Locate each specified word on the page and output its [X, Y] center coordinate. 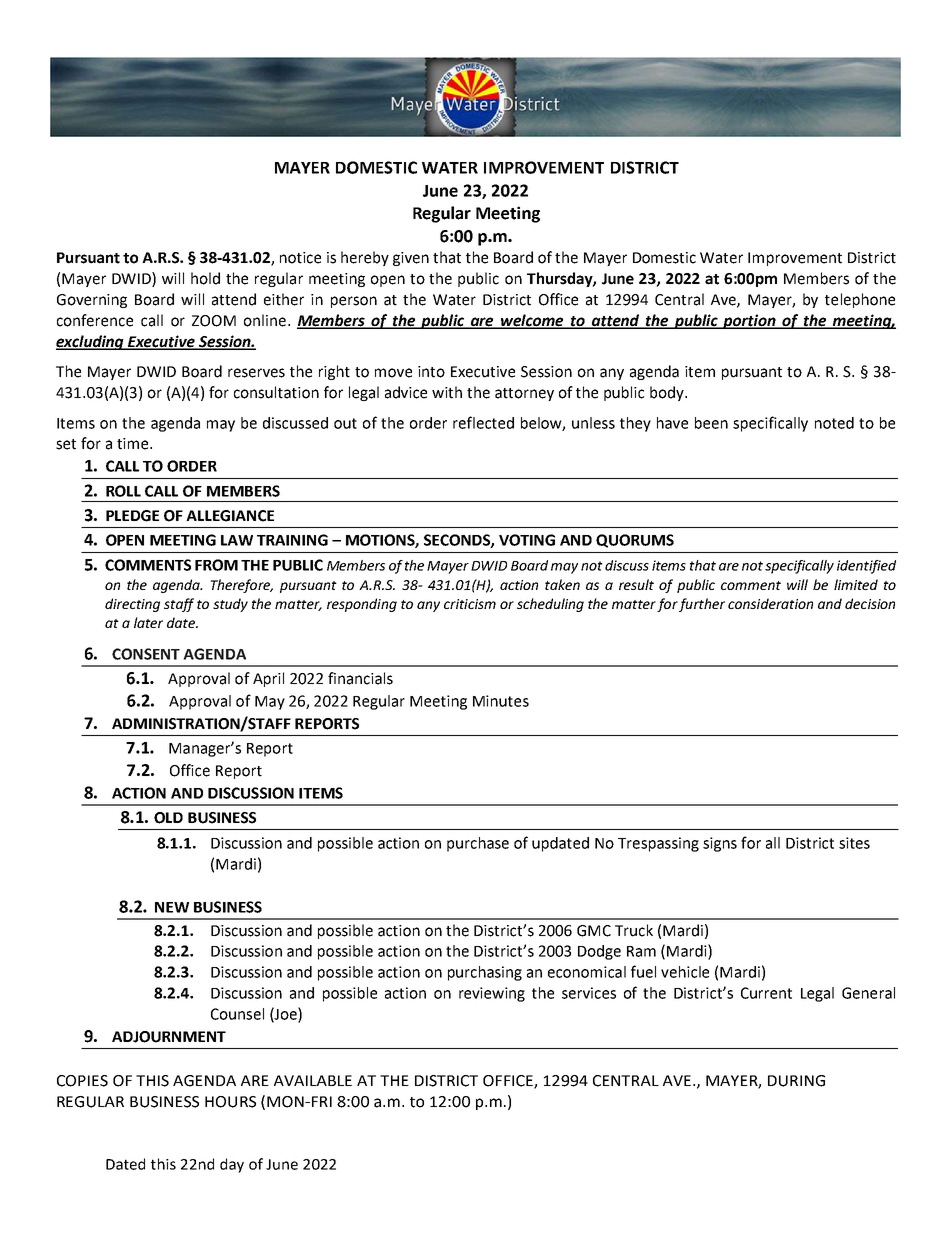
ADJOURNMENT [169, 1037]
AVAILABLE [313, 1080]
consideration [770, 603]
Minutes [501, 701]
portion [749, 321]
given [411, 259]
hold [205, 278]
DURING [796, 1081]
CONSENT [146, 654]
